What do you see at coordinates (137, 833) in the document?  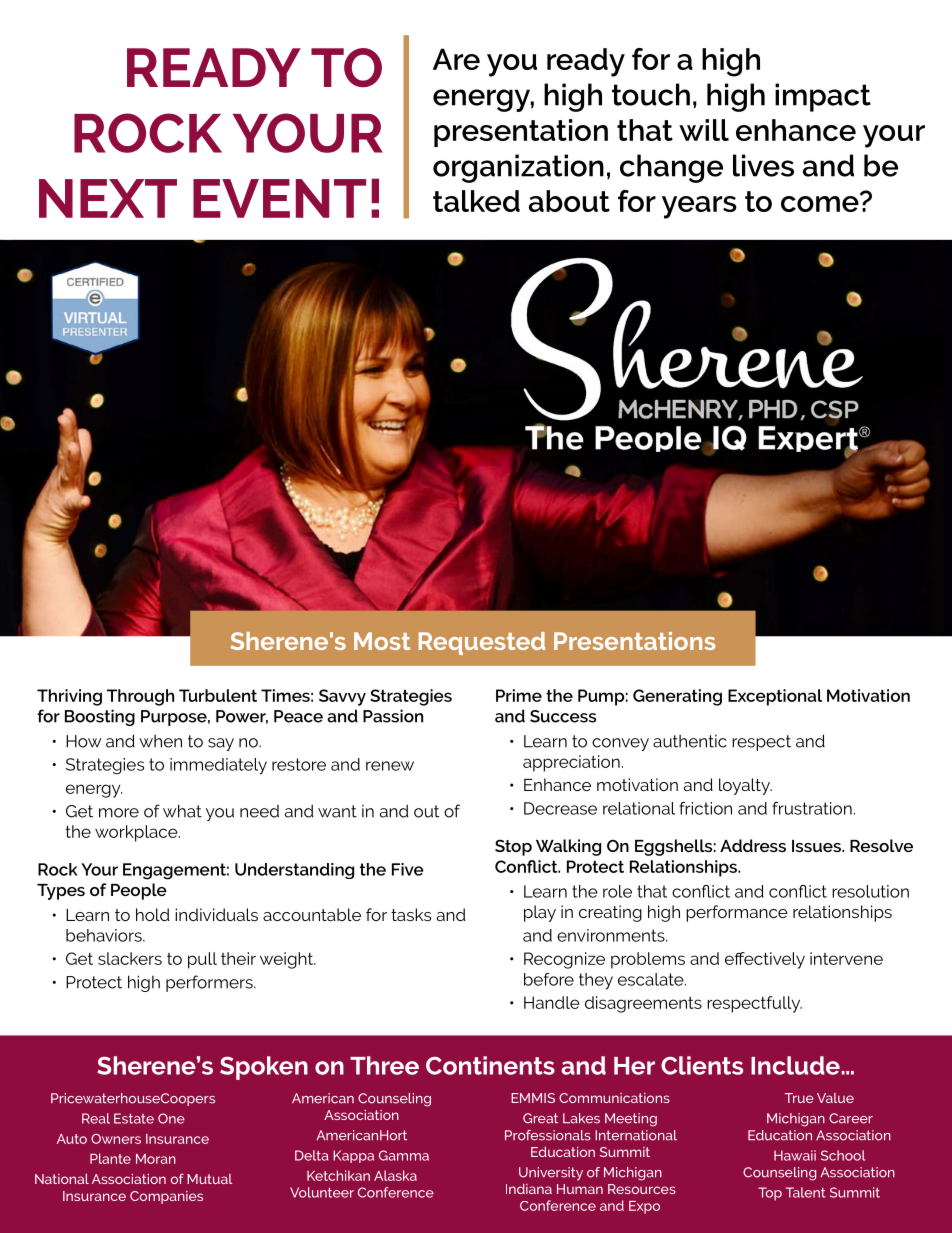 I see `workplace` at bounding box center [137, 833].
